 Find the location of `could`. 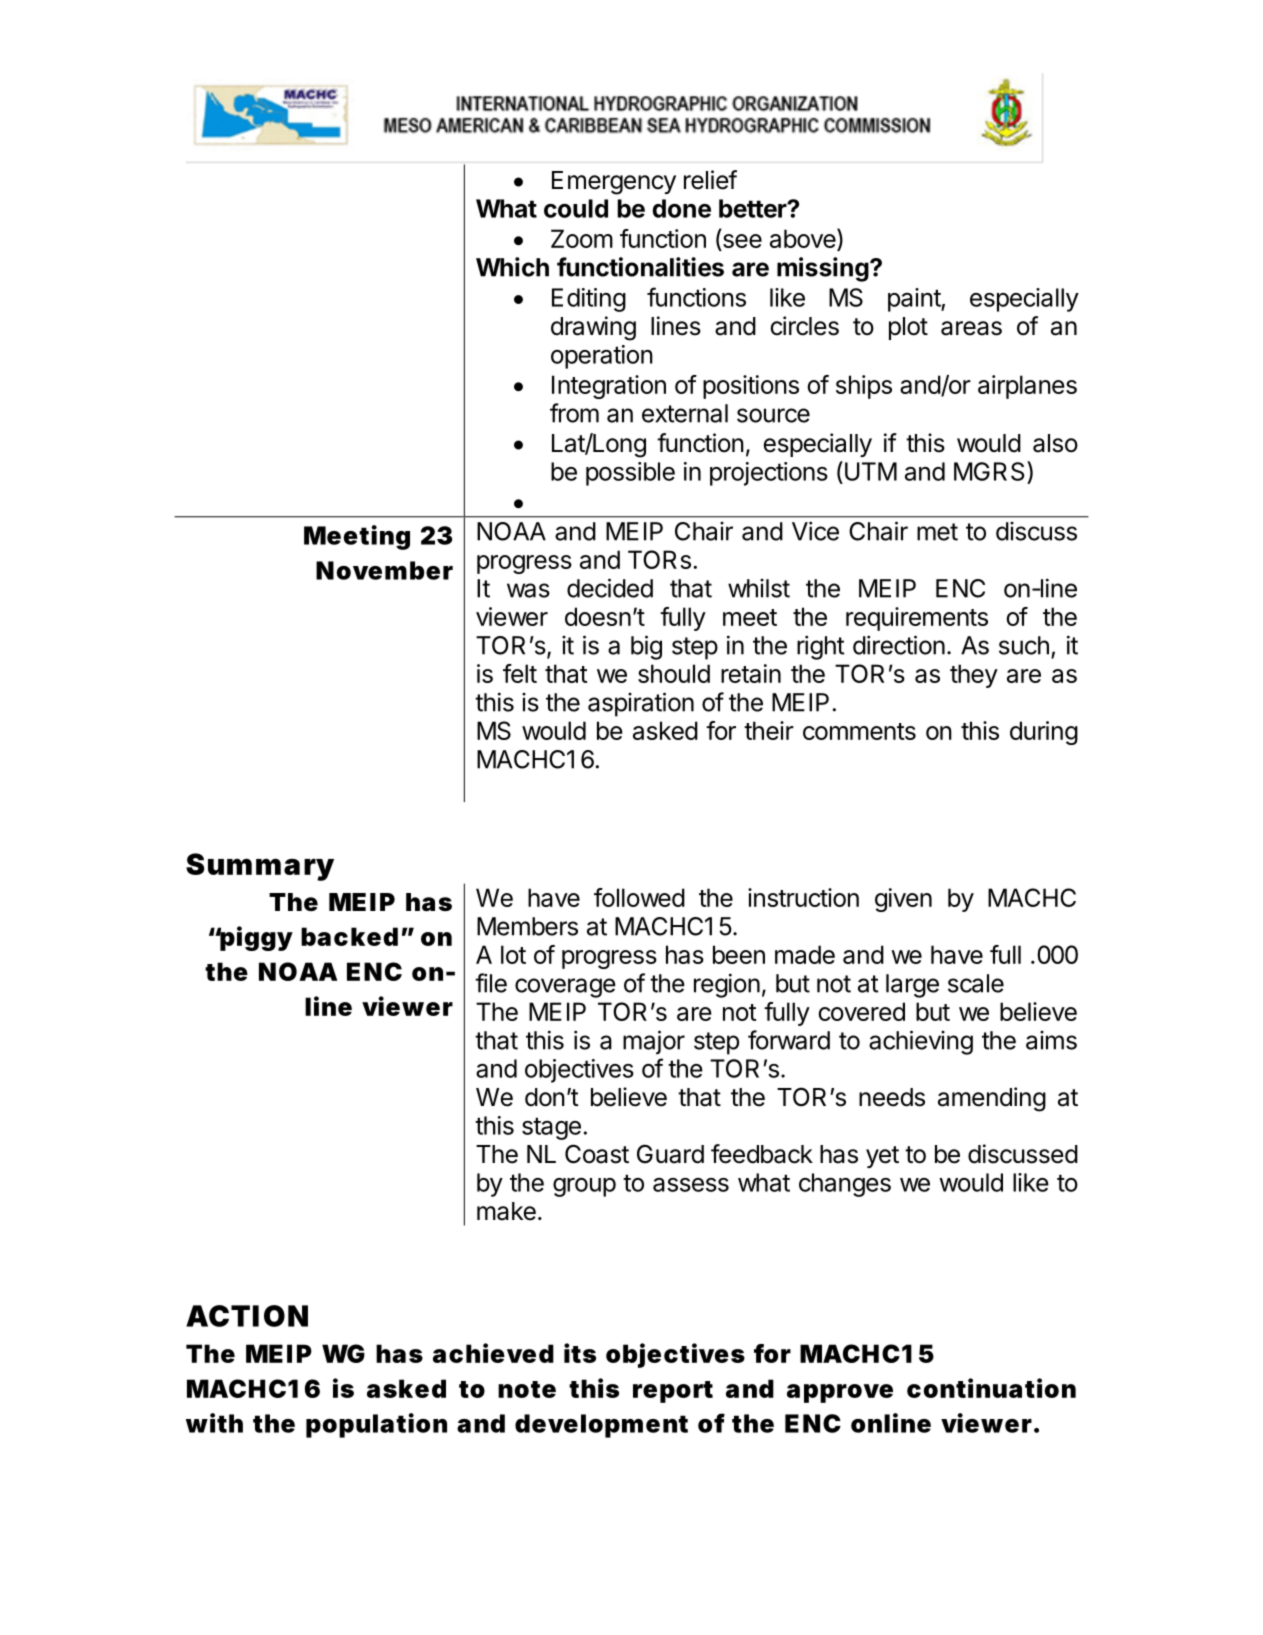

could is located at coordinates (576, 208).
